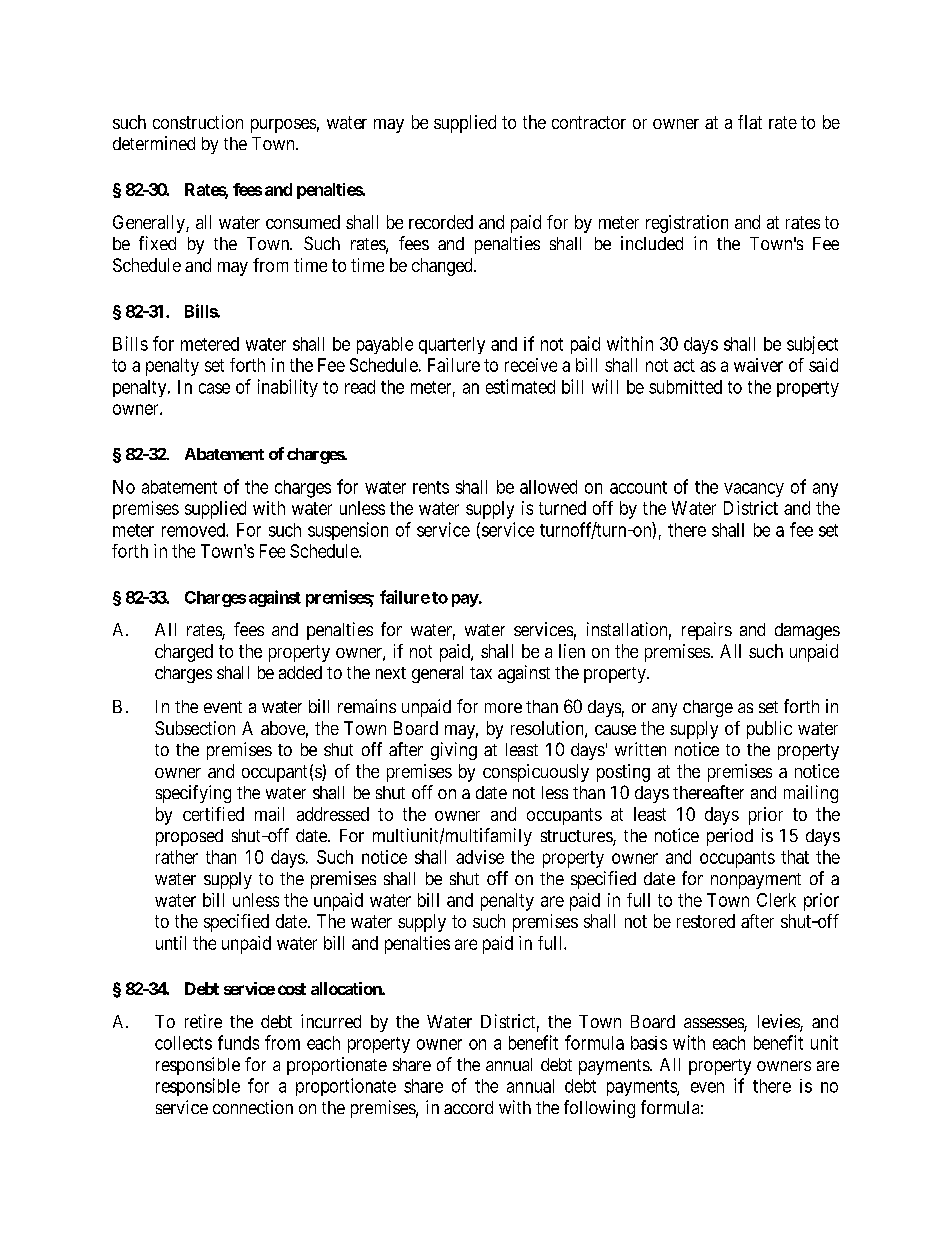 This document has width=952, height=1233. I want to click on rents, so click(431, 487).
